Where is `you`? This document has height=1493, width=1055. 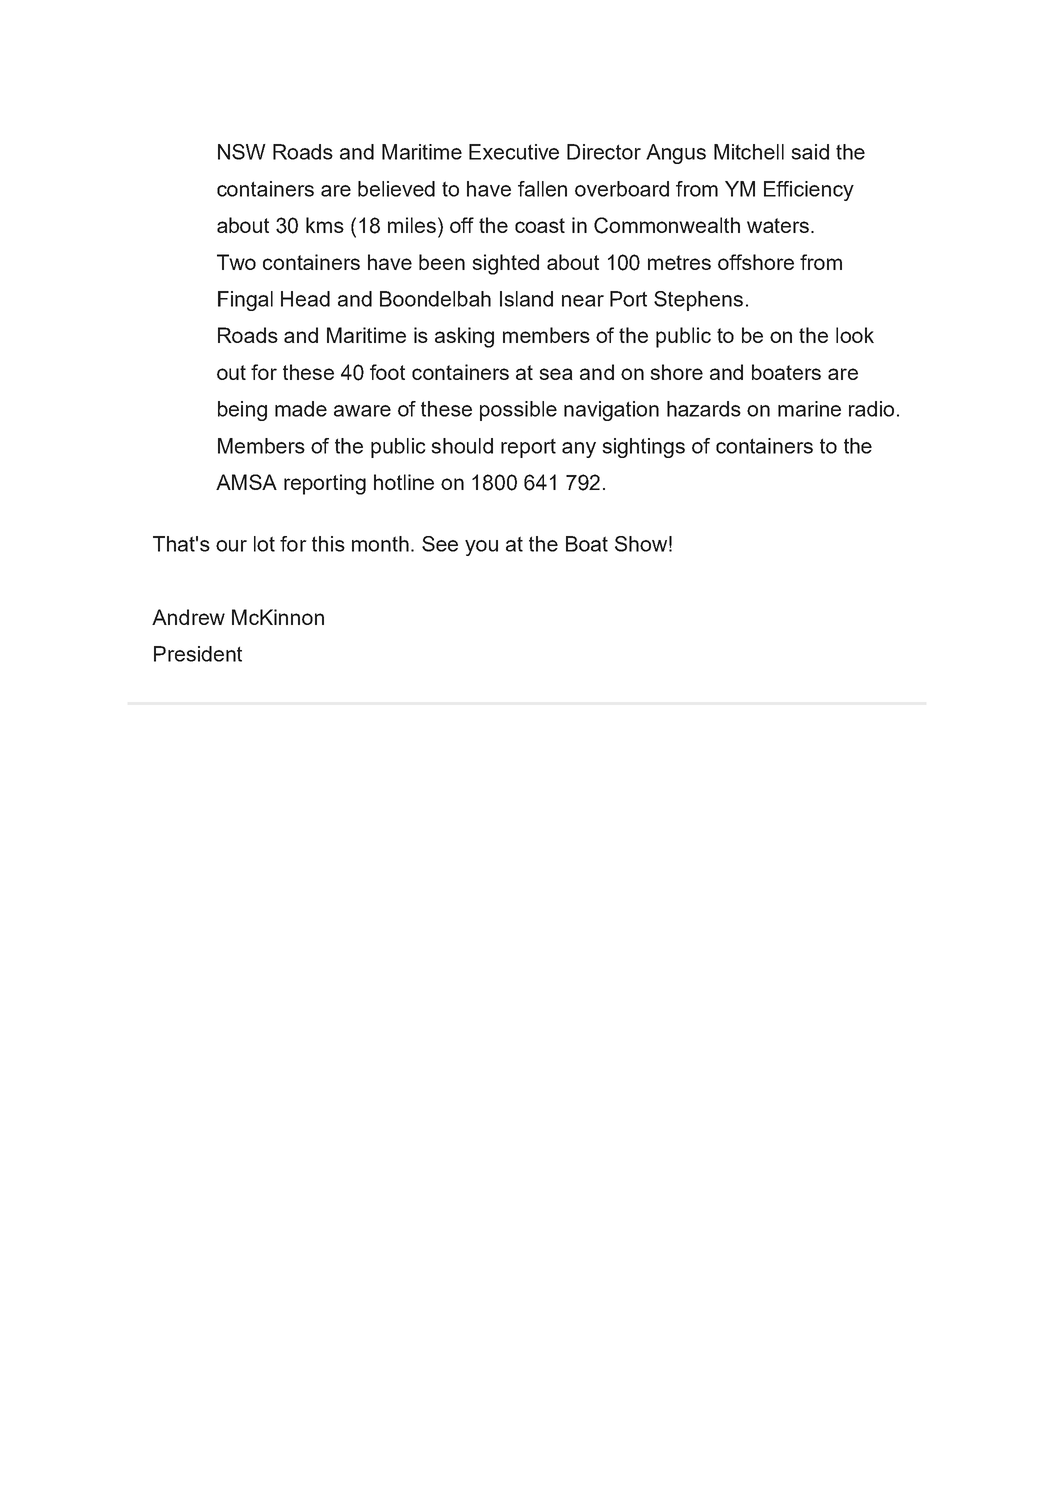 you is located at coordinates (481, 548).
